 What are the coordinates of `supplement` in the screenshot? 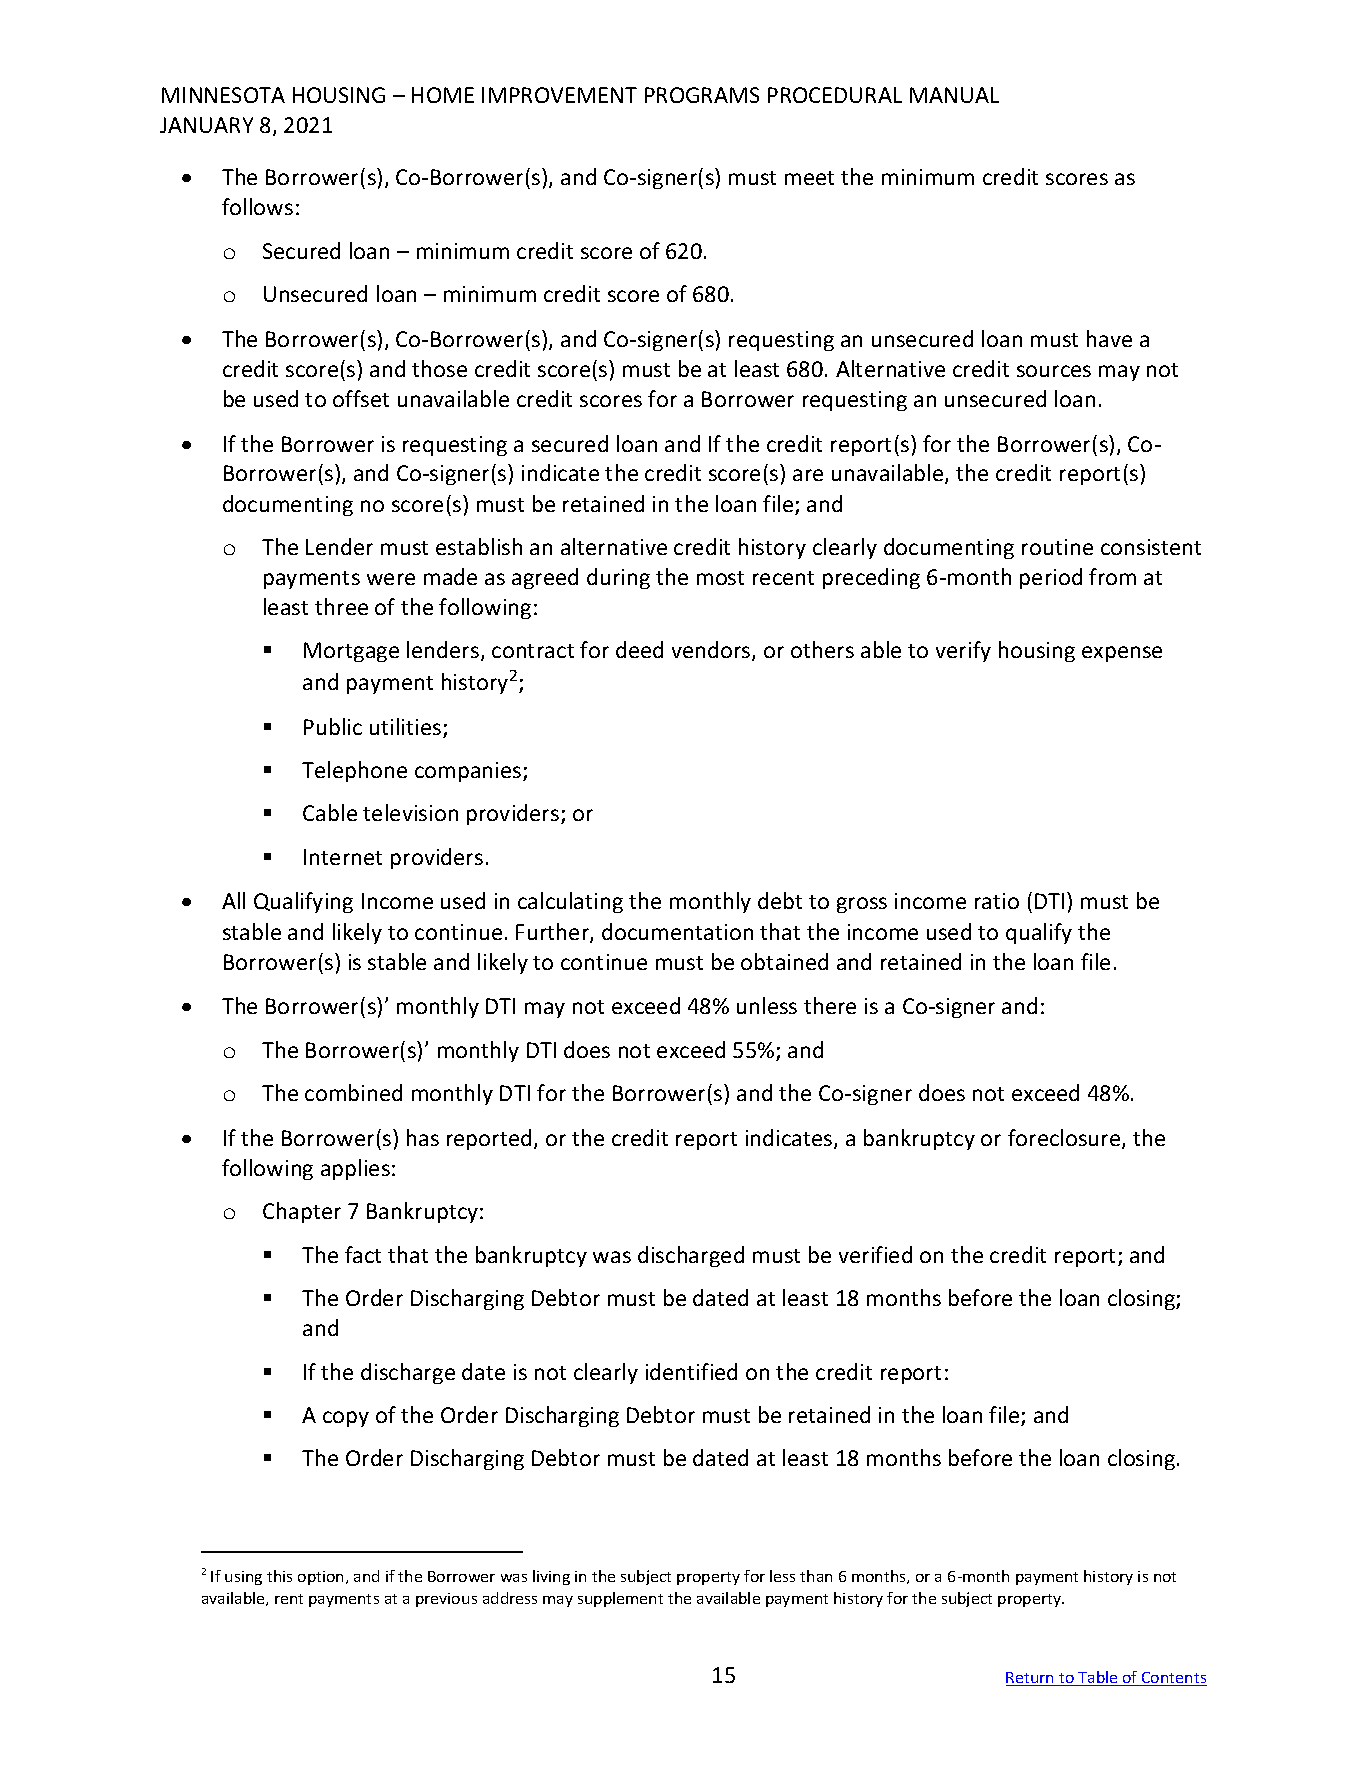 It's located at (620, 1599).
